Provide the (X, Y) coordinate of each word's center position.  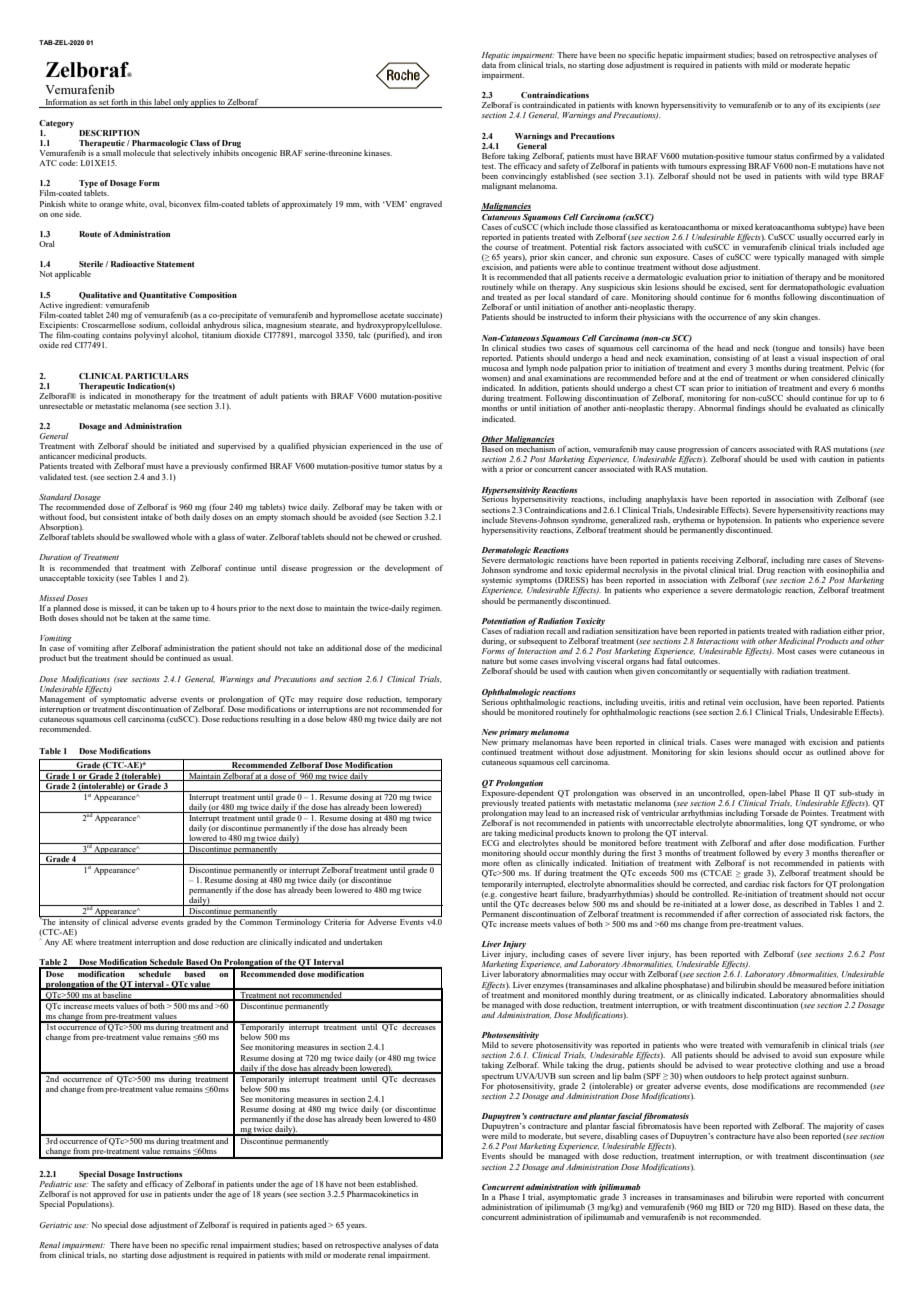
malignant (499, 187)
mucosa (495, 369)
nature (492, 661)
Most (786, 651)
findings (751, 409)
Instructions (159, 1174)
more (490, 864)
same (181, 619)
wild (832, 176)
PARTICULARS (157, 376)
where (85, 940)
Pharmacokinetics (378, 1194)
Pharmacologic (160, 144)
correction (761, 914)
